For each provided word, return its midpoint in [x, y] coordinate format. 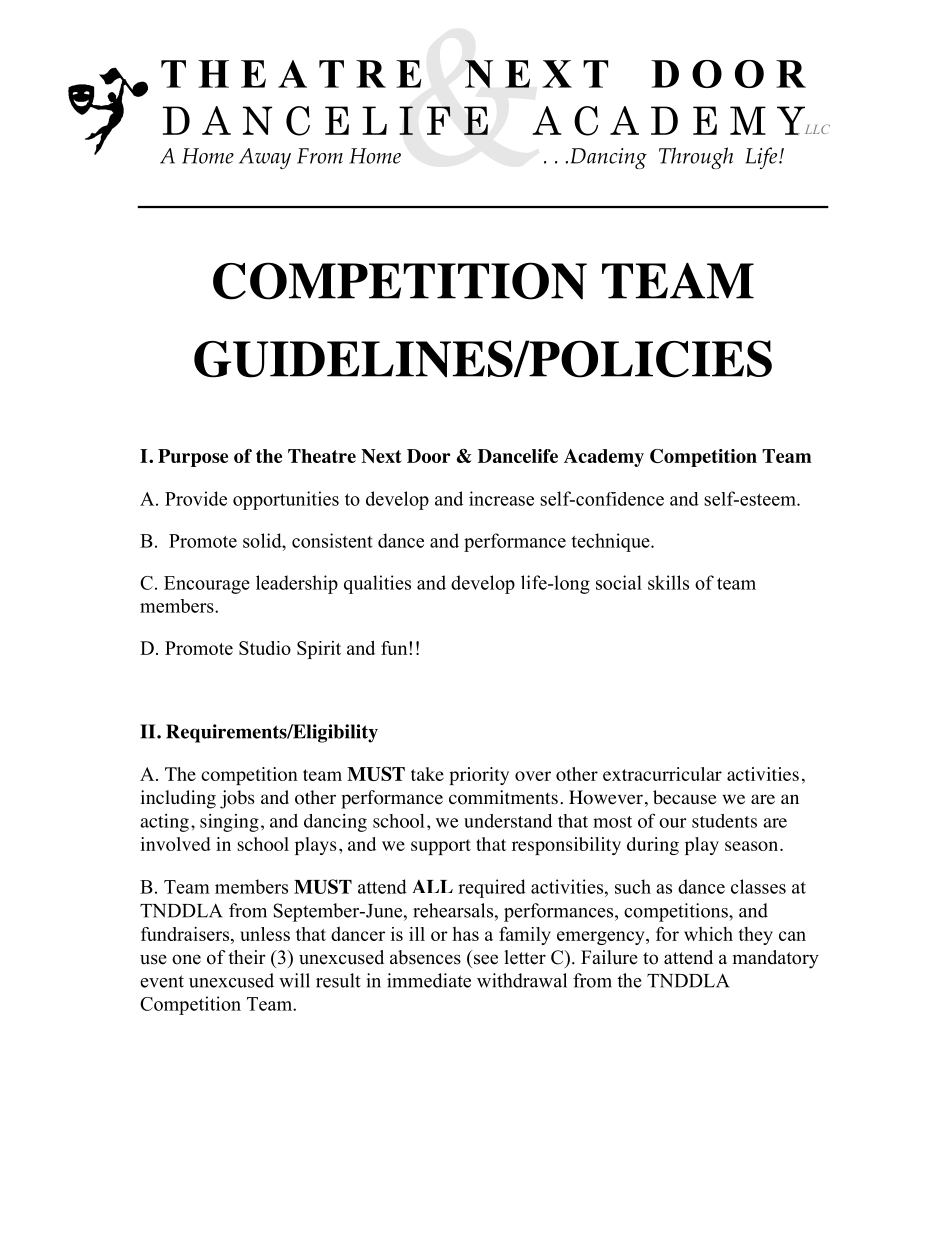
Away [265, 158]
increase [501, 498]
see [486, 959]
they [755, 936]
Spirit [319, 650]
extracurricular [662, 774]
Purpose [193, 458]
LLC [817, 129]
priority [479, 776]
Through [696, 158]
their [247, 957]
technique [612, 542]
